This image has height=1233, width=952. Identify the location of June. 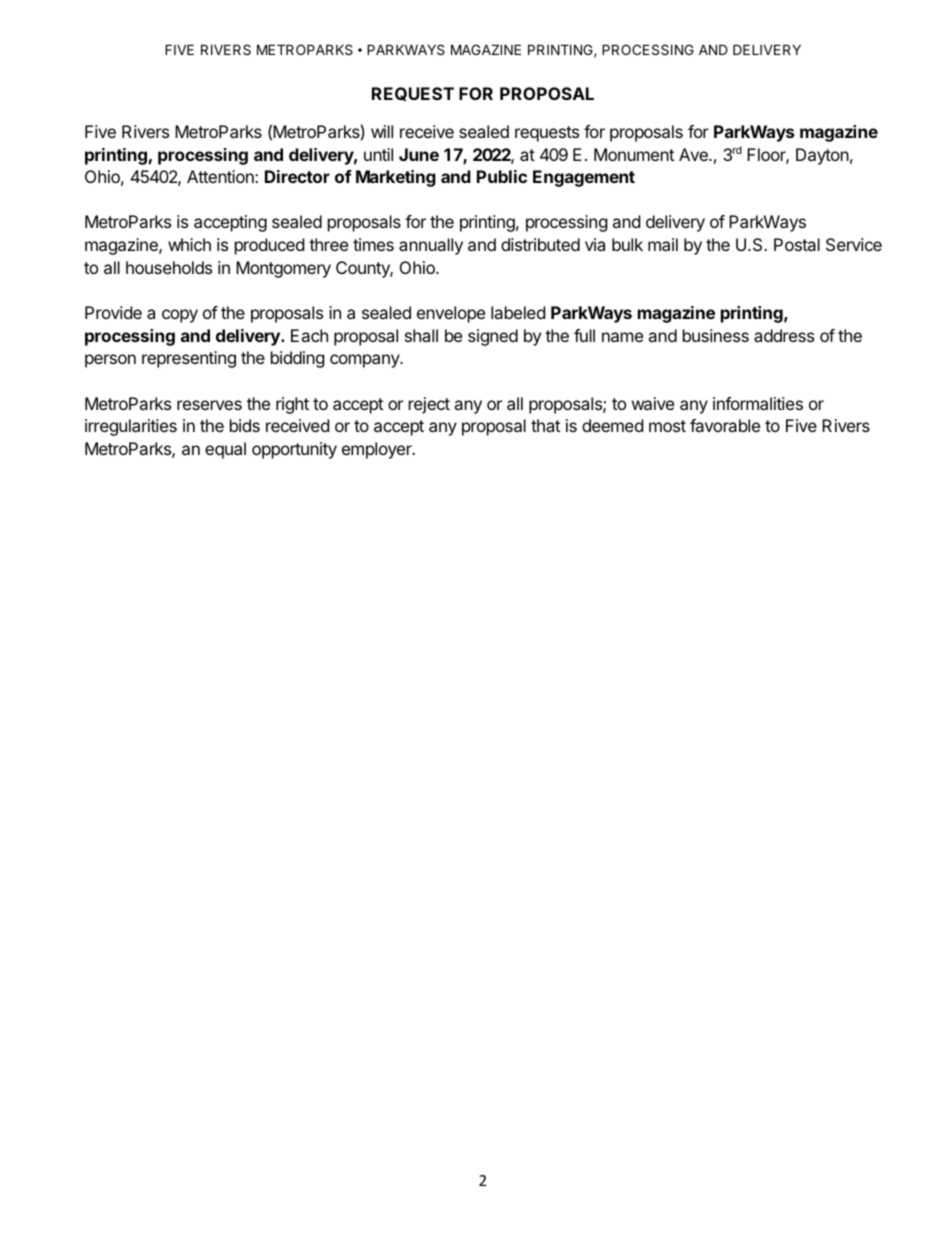
(419, 154).
